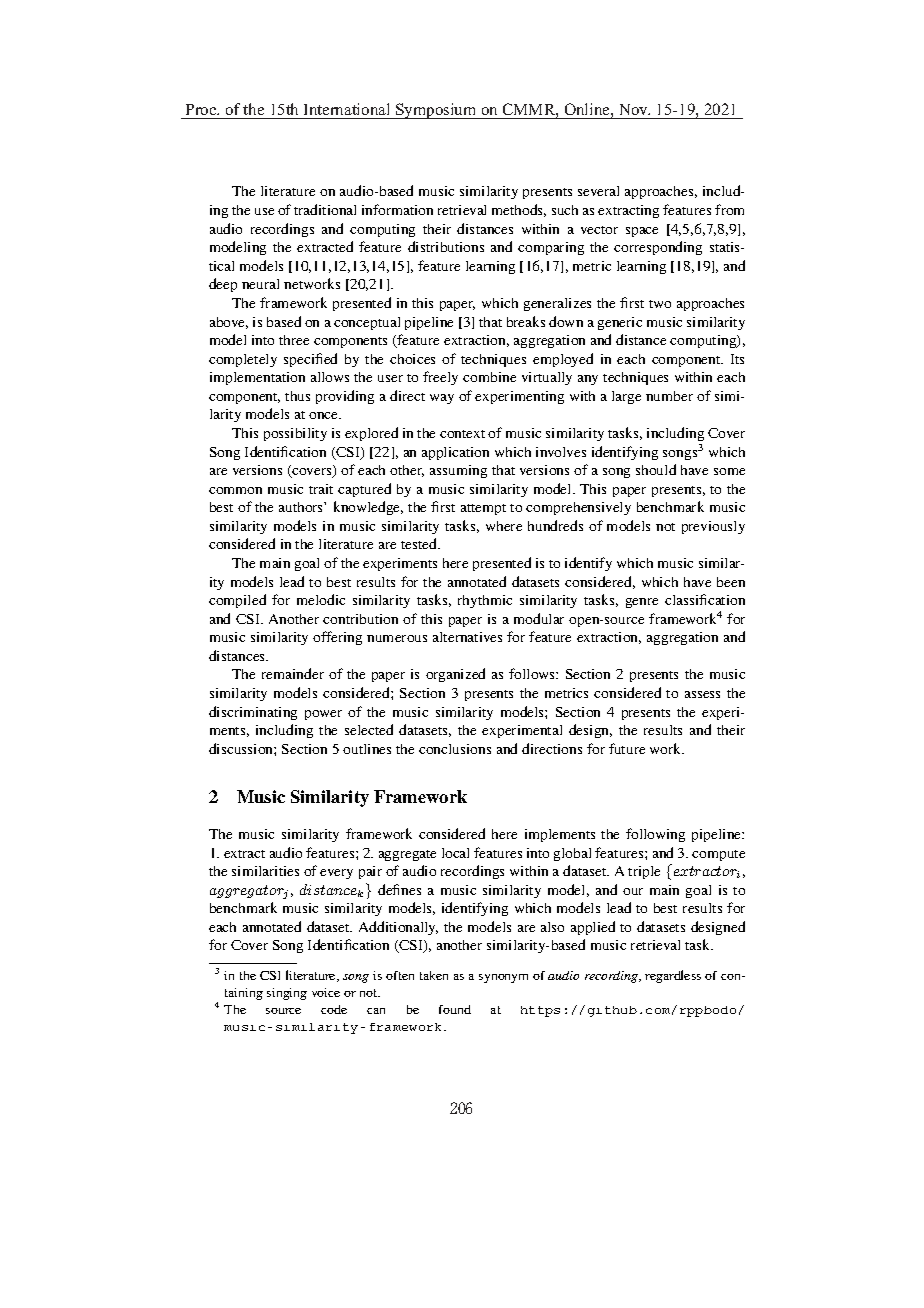 The width and height of the document is (924, 1308). I want to click on Nov, so click(635, 109).
